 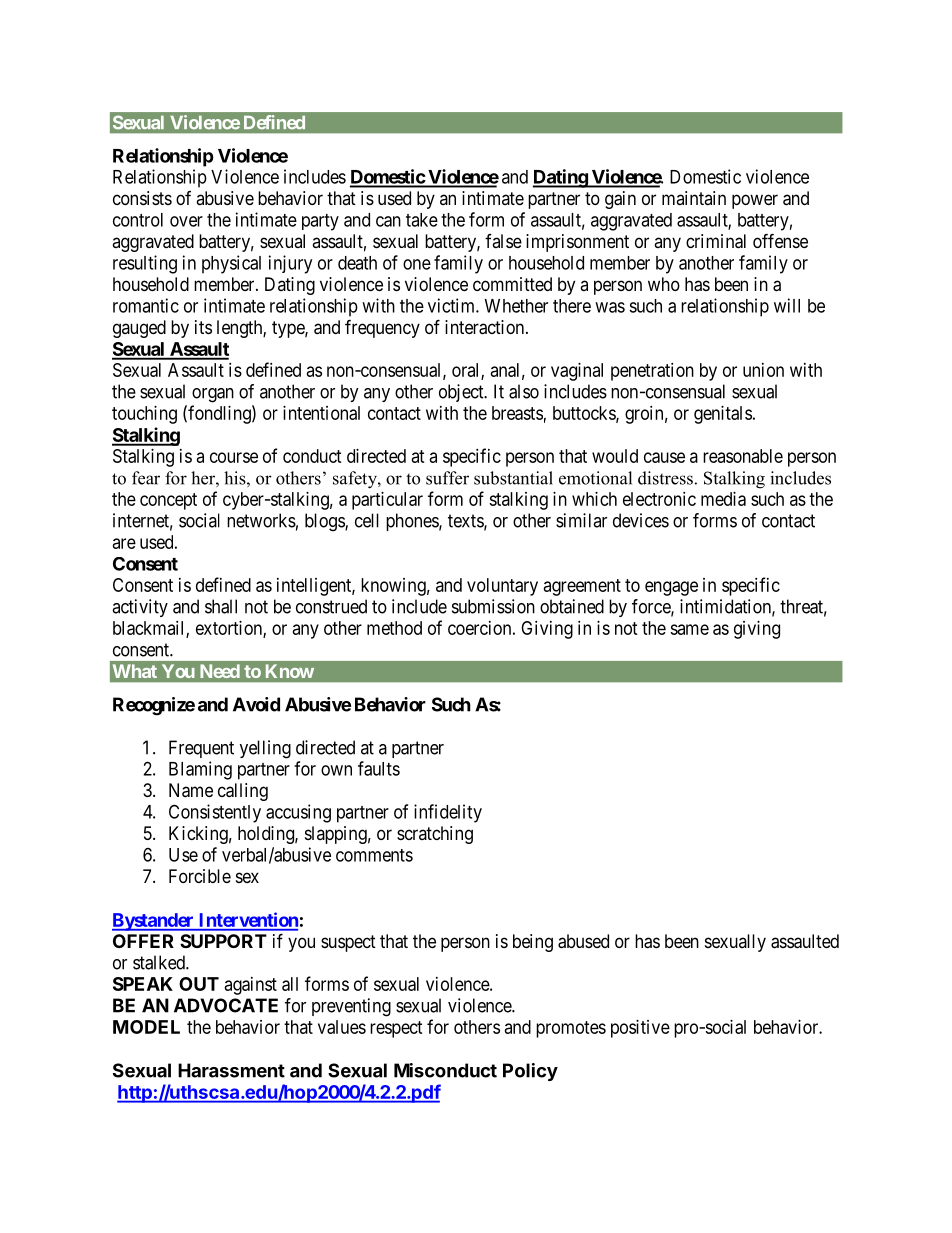 What do you see at coordinates (168, 501) in the document?
I see `concept` at bounding box center [168, 501].
